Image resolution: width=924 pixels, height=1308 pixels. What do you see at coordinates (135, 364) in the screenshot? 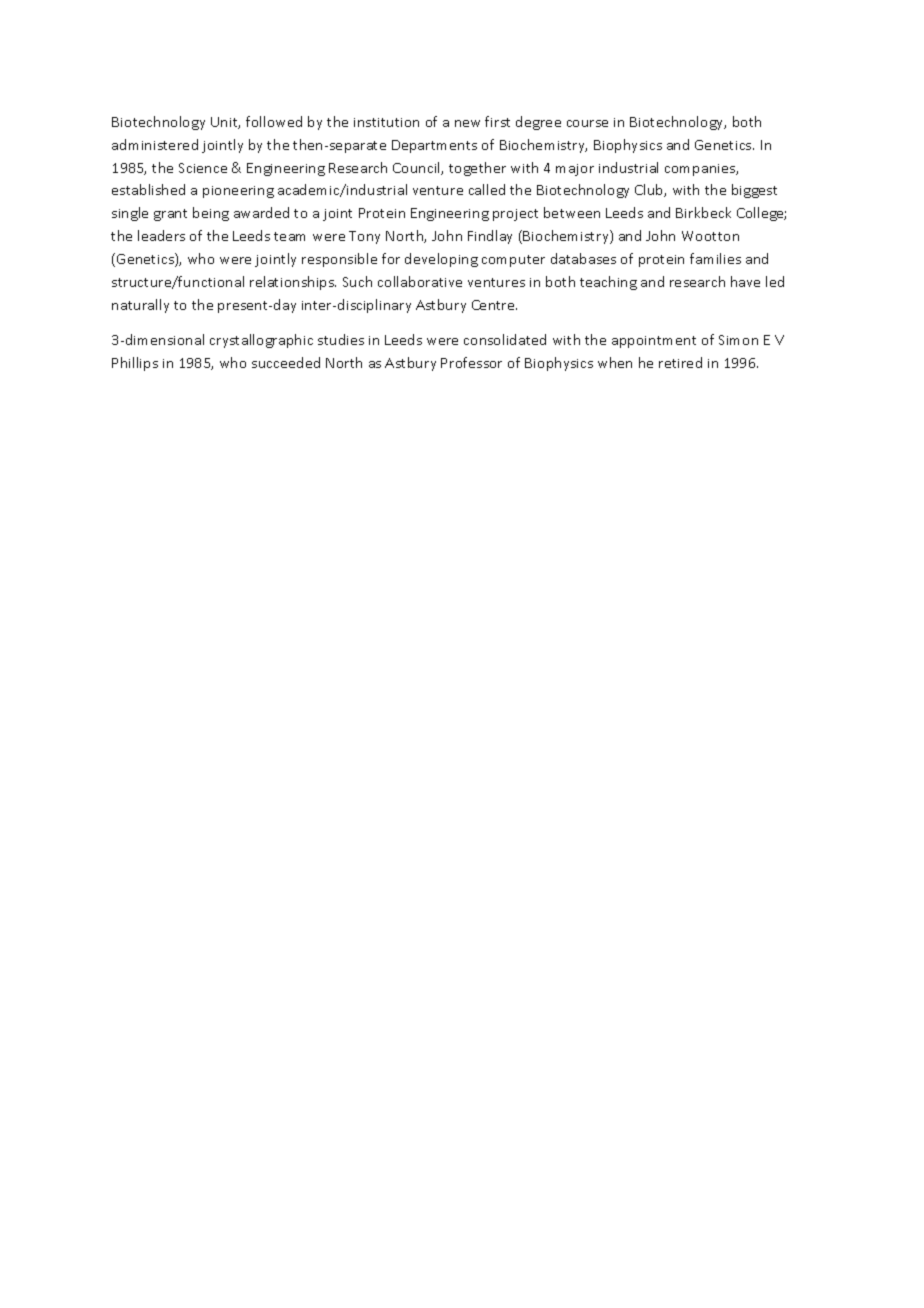
I see `Phillips` at bounding box center [135, 364].
